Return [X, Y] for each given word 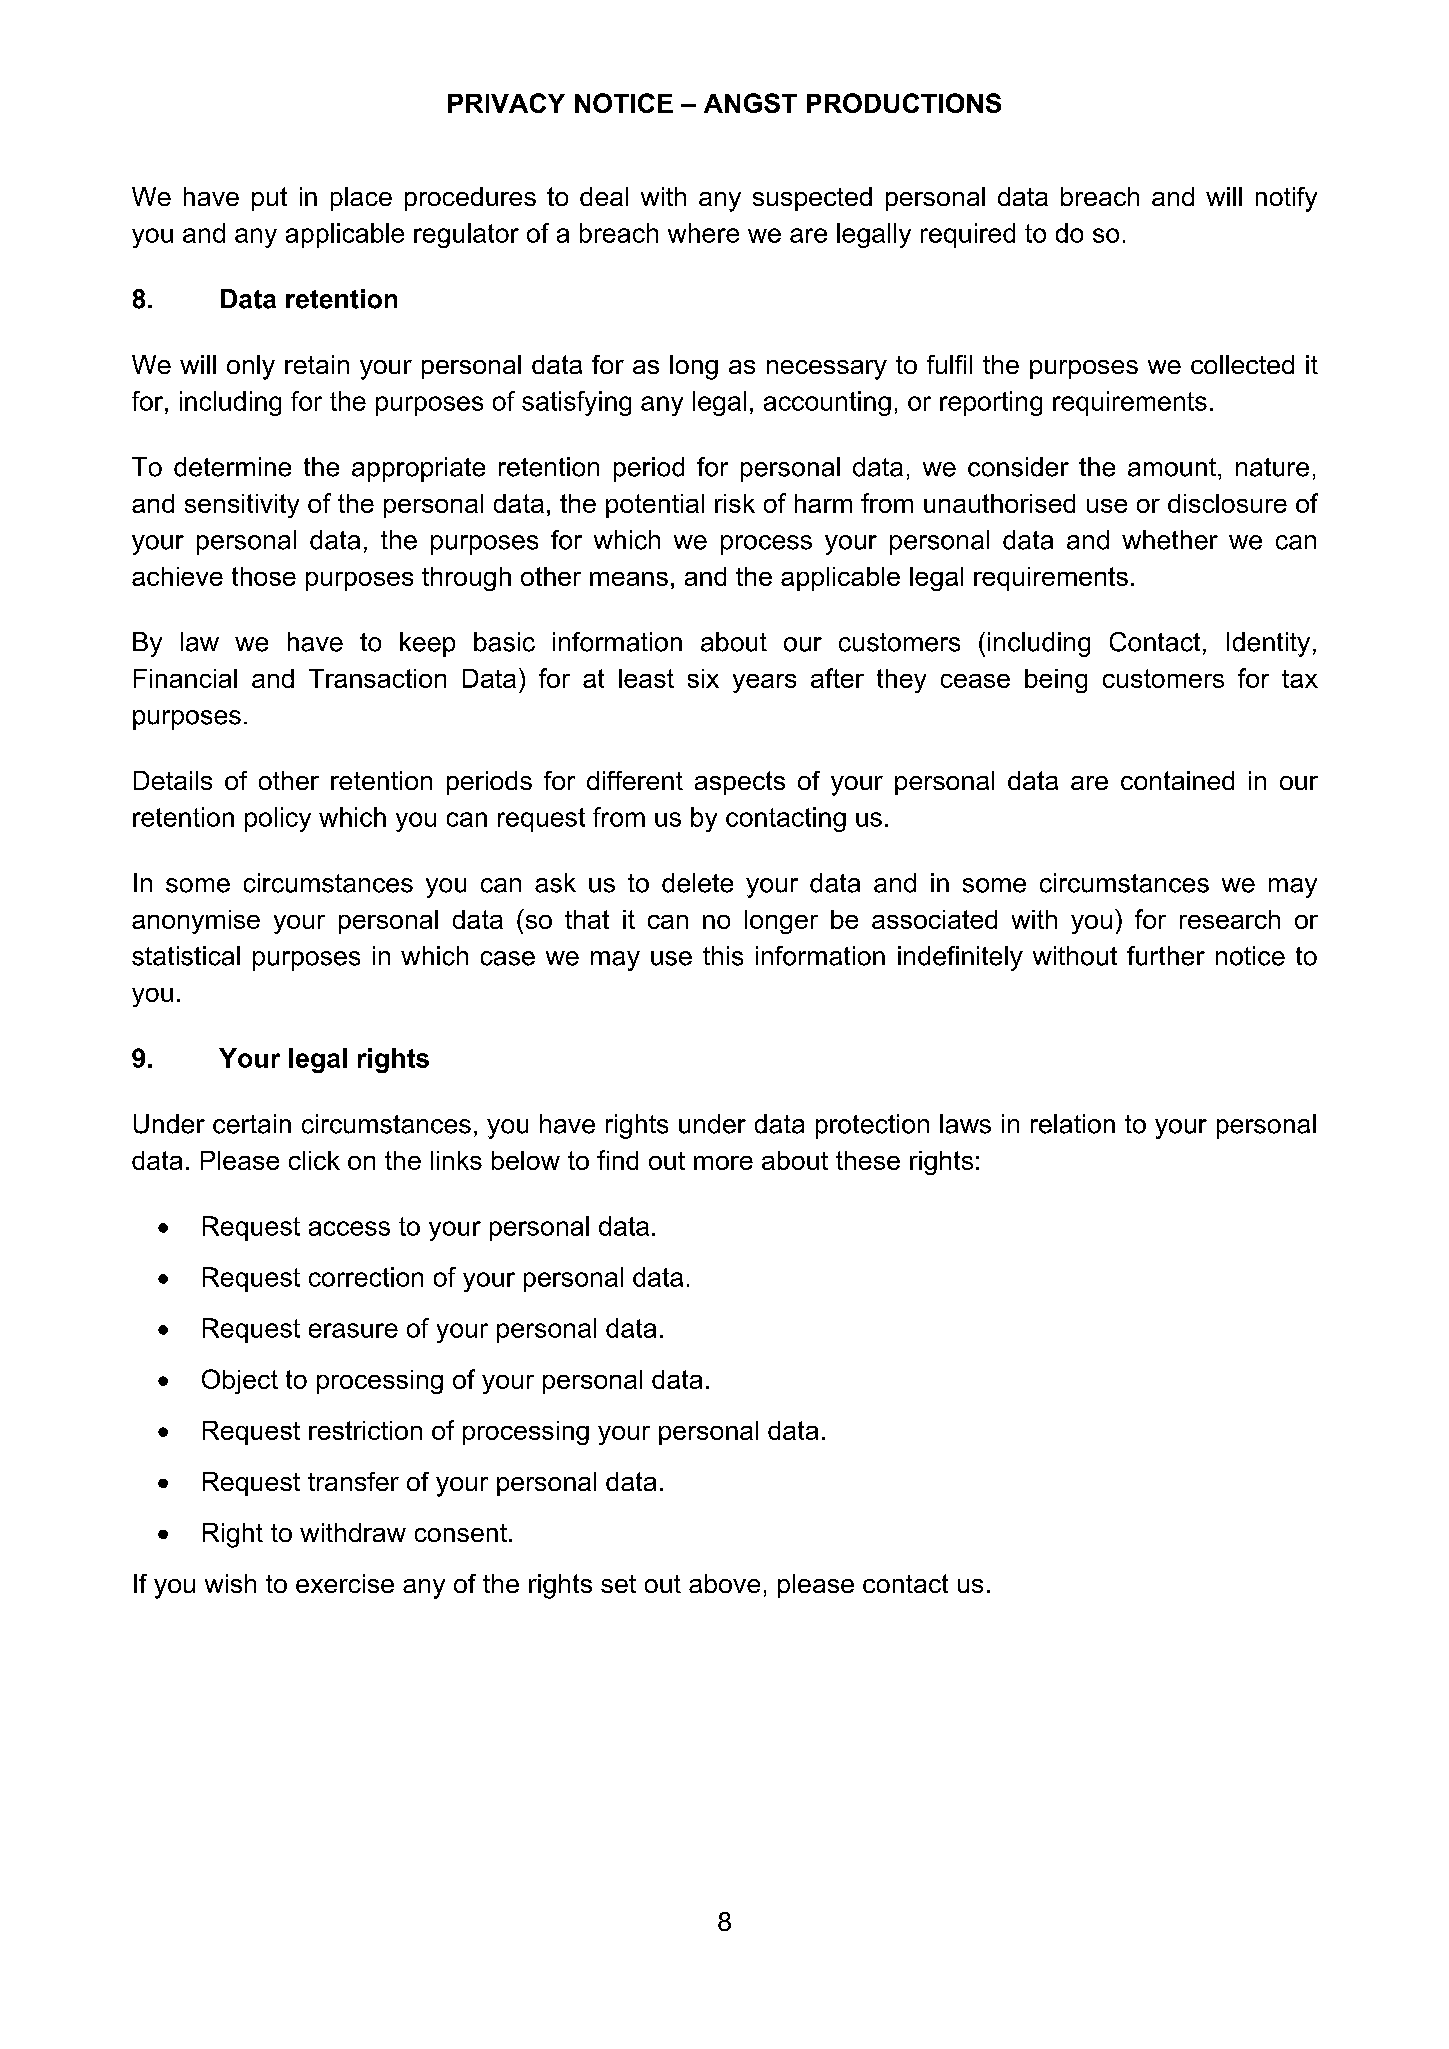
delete [697, 883]
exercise [345, 1583]
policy [278, 819]
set [618, 1584]
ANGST [750, 103]
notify [1286, 199]
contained [1177, 780]
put [269, 199]
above [724, 1583]
